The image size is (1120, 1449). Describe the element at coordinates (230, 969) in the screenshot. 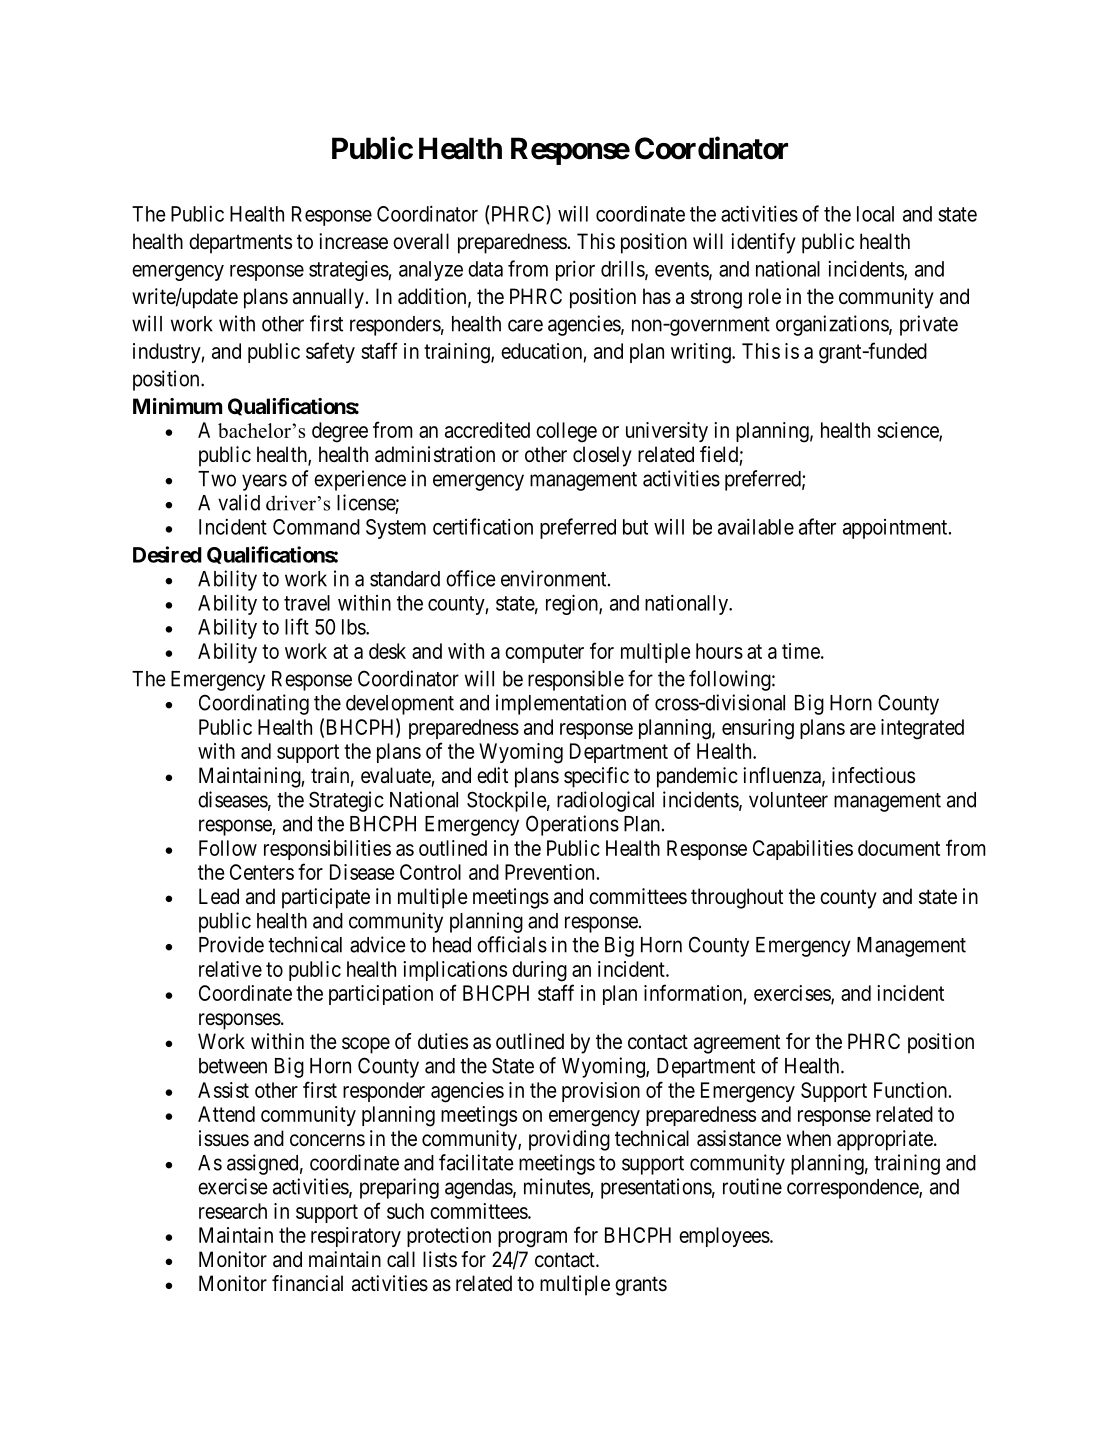

I see `relative` at that location.
